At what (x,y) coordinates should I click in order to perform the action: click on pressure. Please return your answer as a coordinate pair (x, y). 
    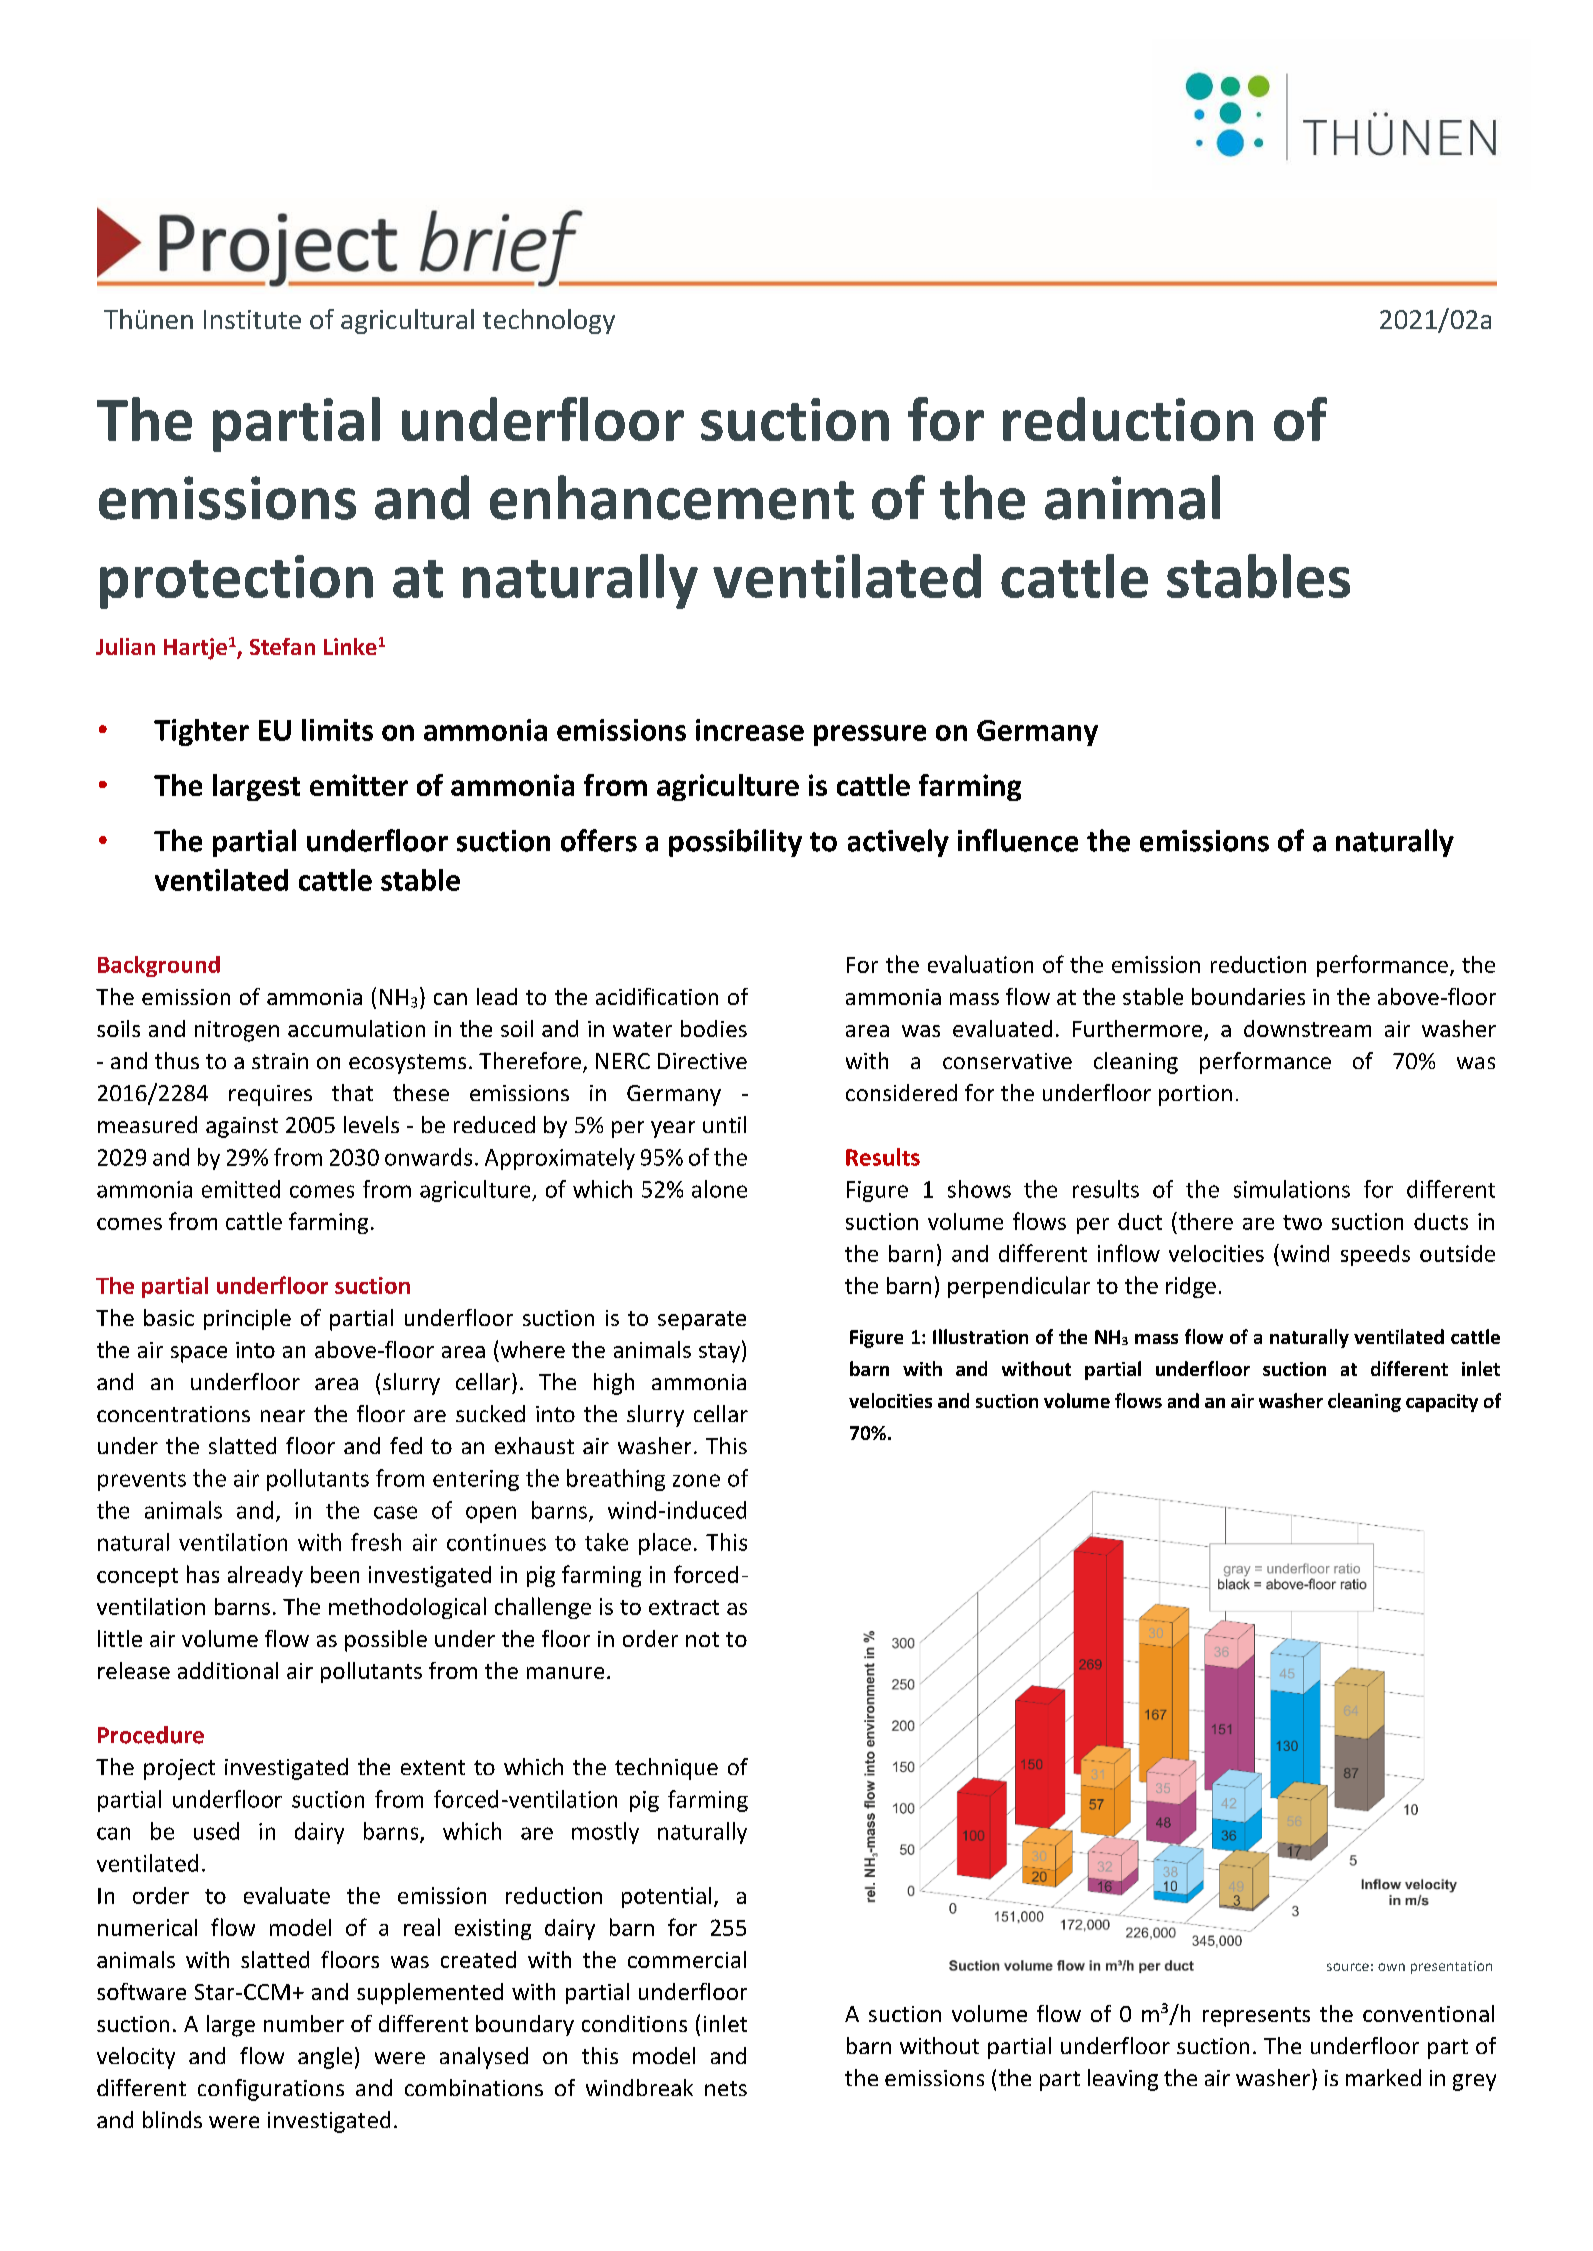
    Looking at the image, I should click on (870, 735).
